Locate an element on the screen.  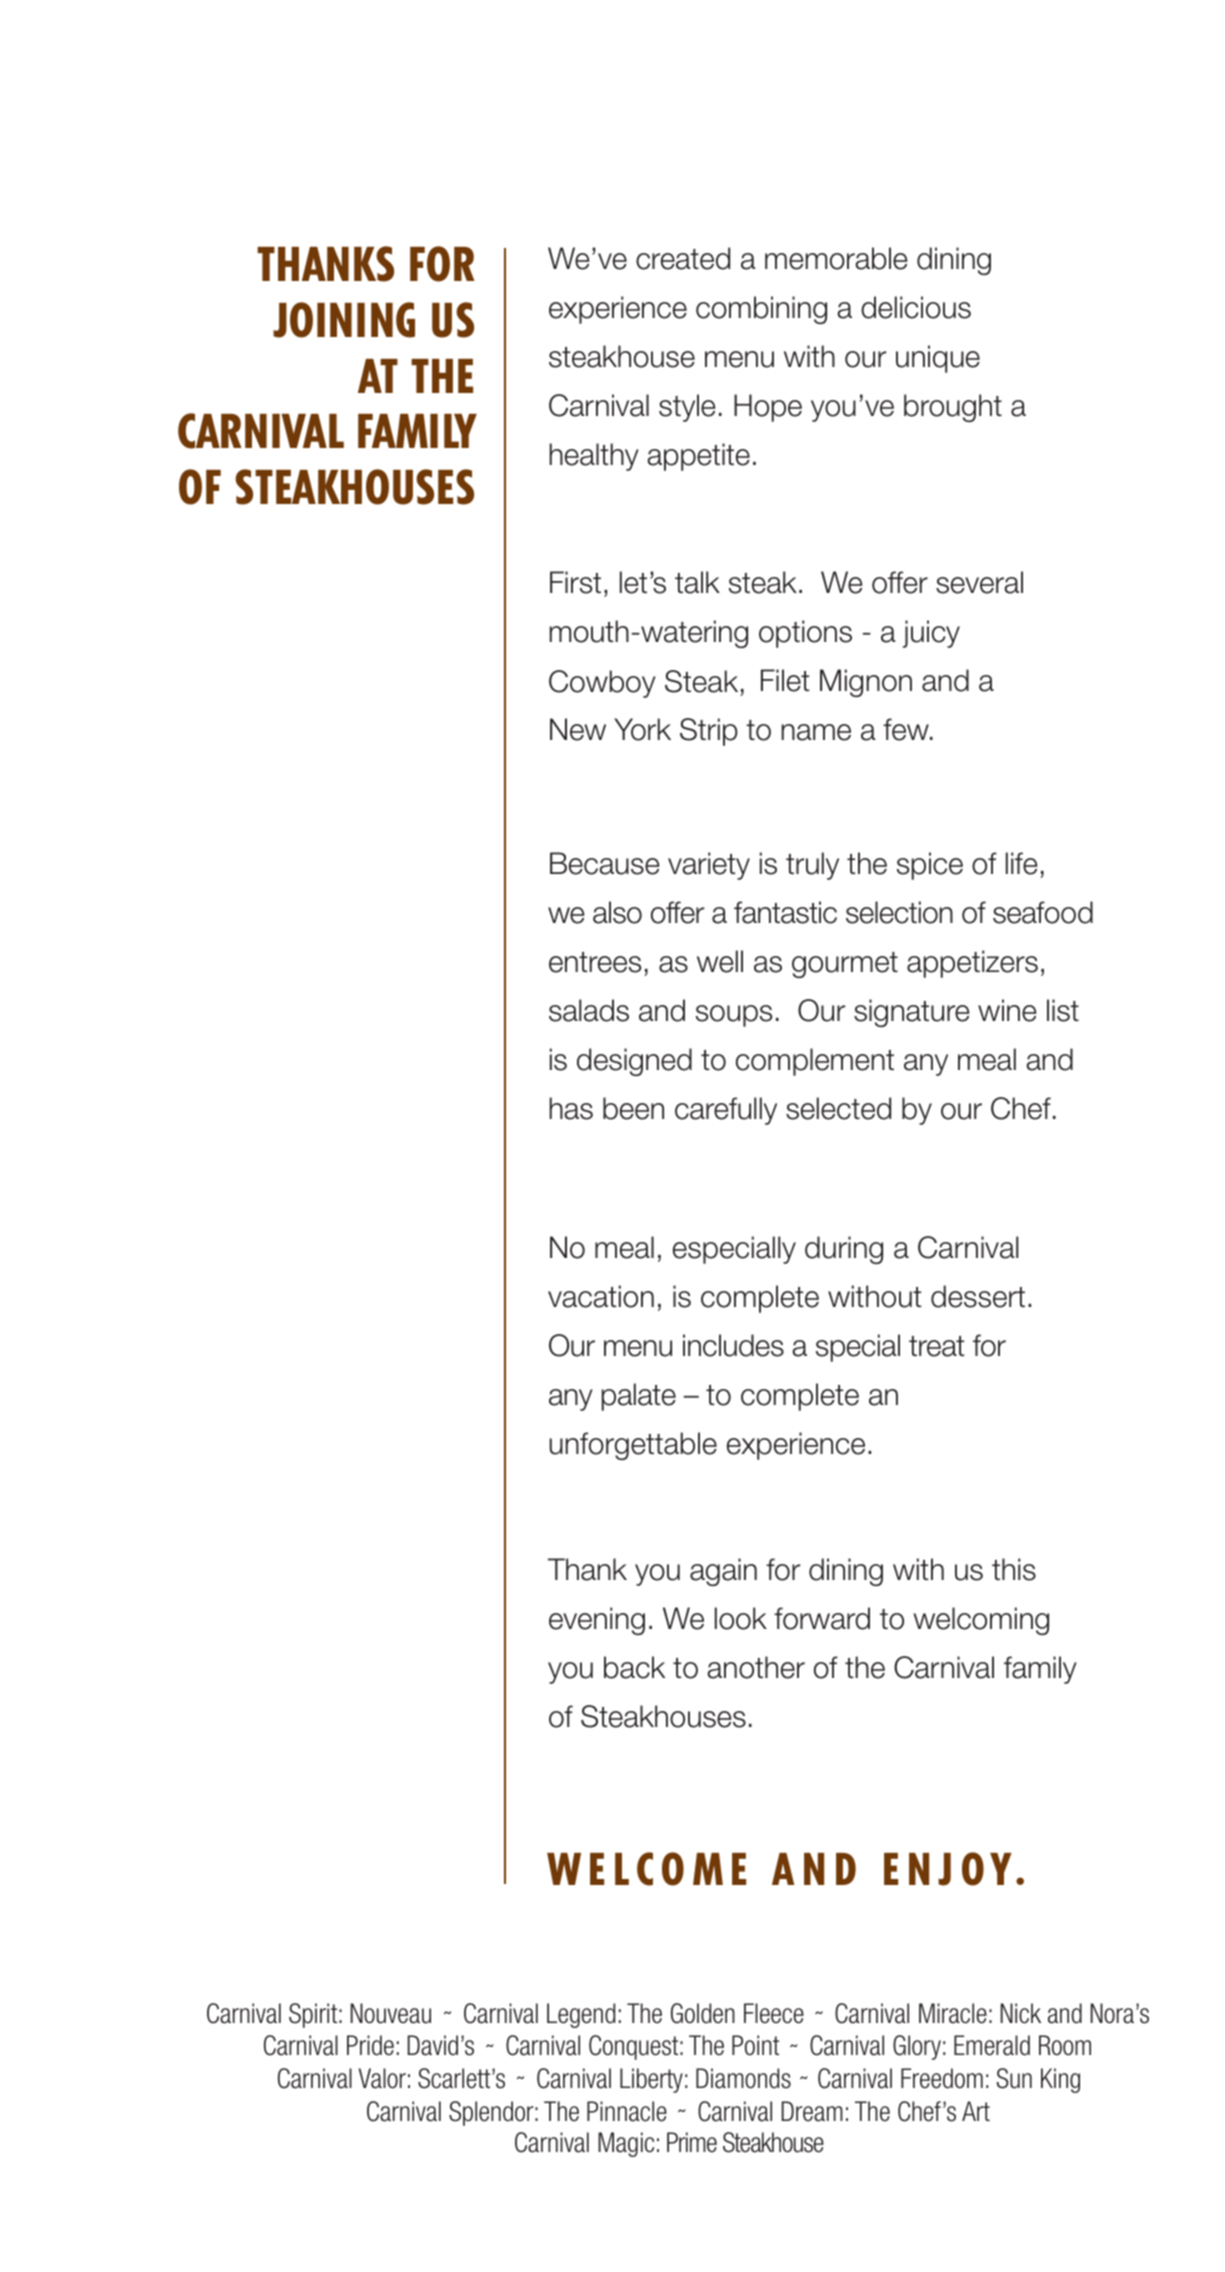
evening is located at coordinates (597, 1621).
